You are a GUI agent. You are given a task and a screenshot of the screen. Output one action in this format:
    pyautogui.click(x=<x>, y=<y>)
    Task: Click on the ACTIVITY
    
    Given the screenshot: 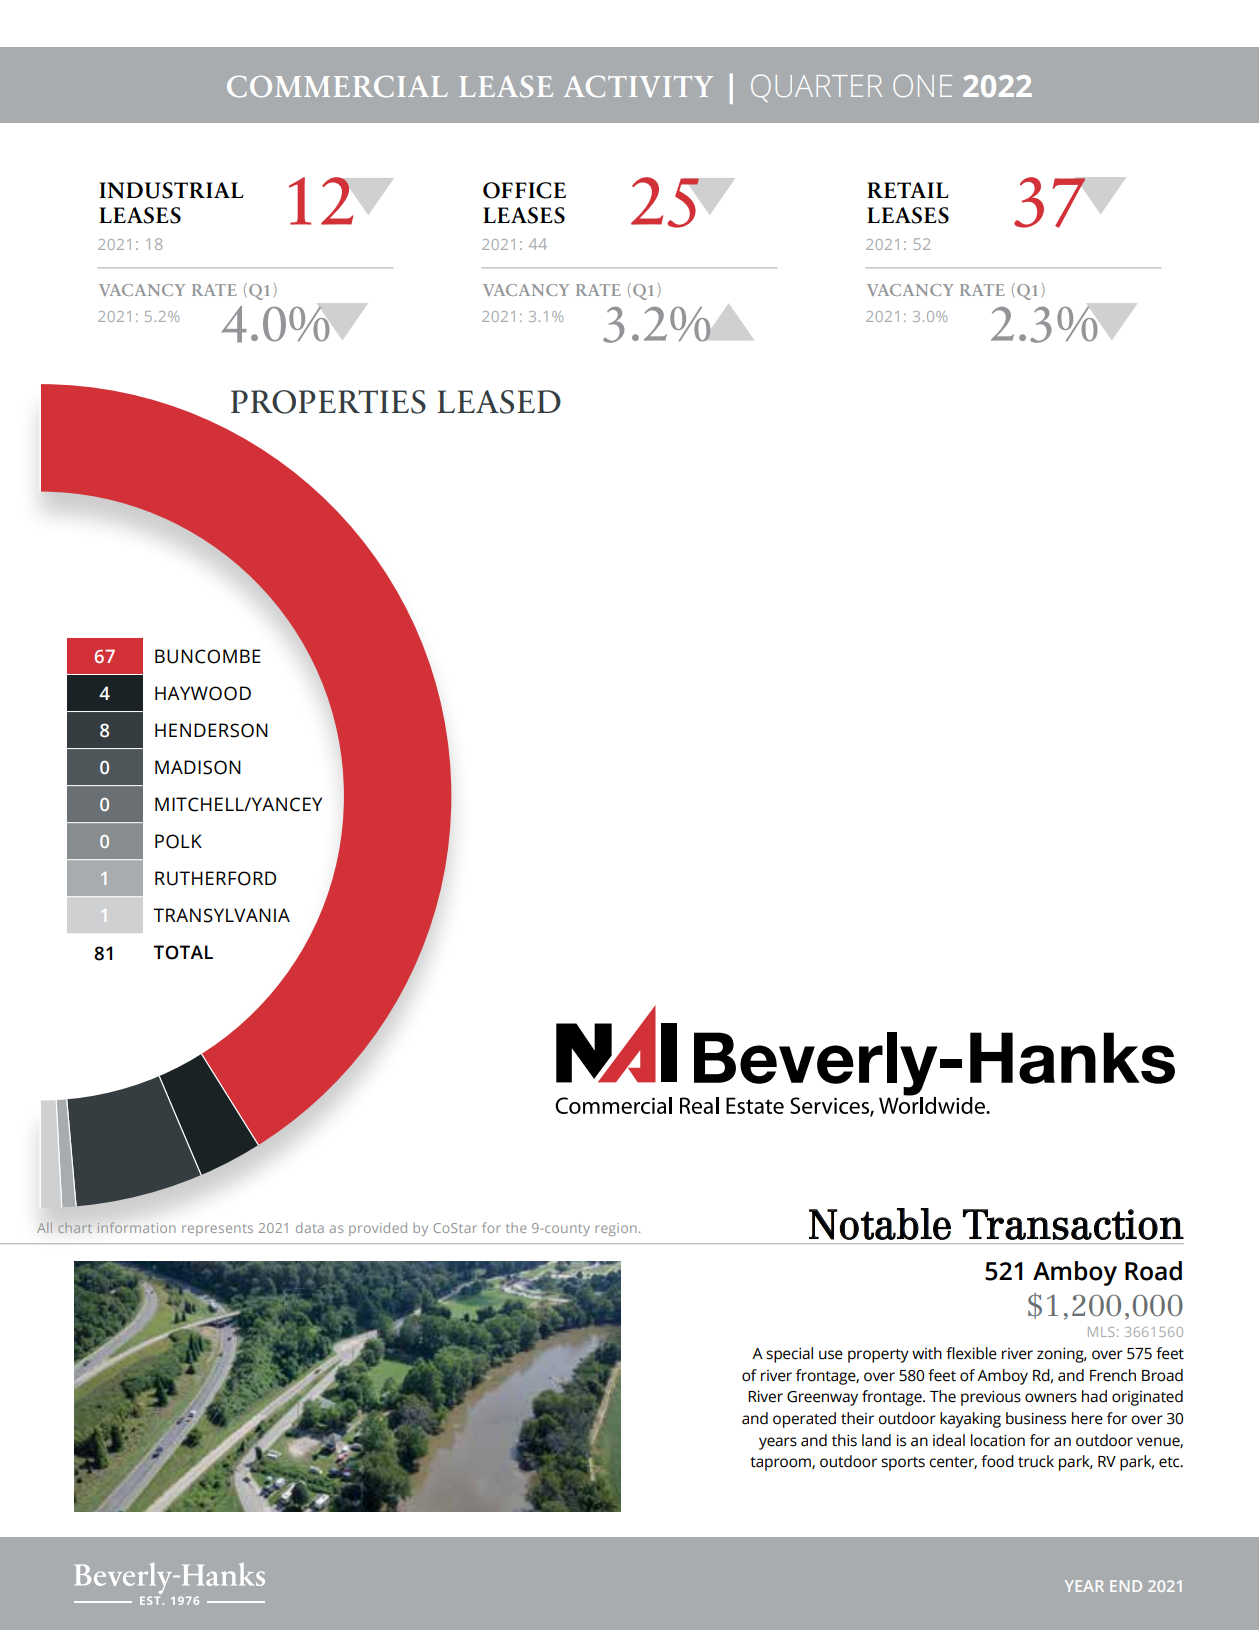 What is the action you would take?
    pyautogui.click(x=638, y=86)
